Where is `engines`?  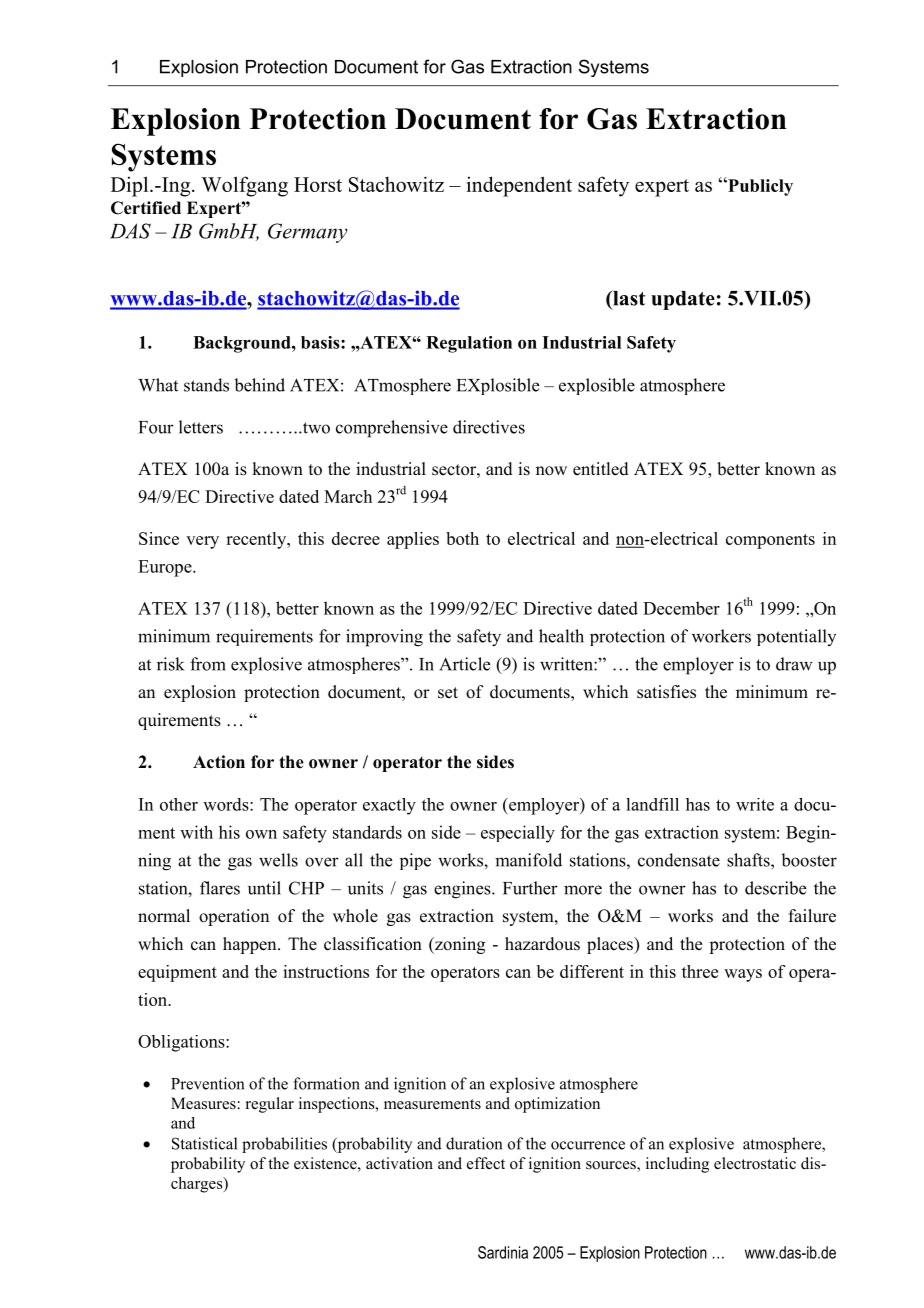
engines is located at coordinates (463, 890).
